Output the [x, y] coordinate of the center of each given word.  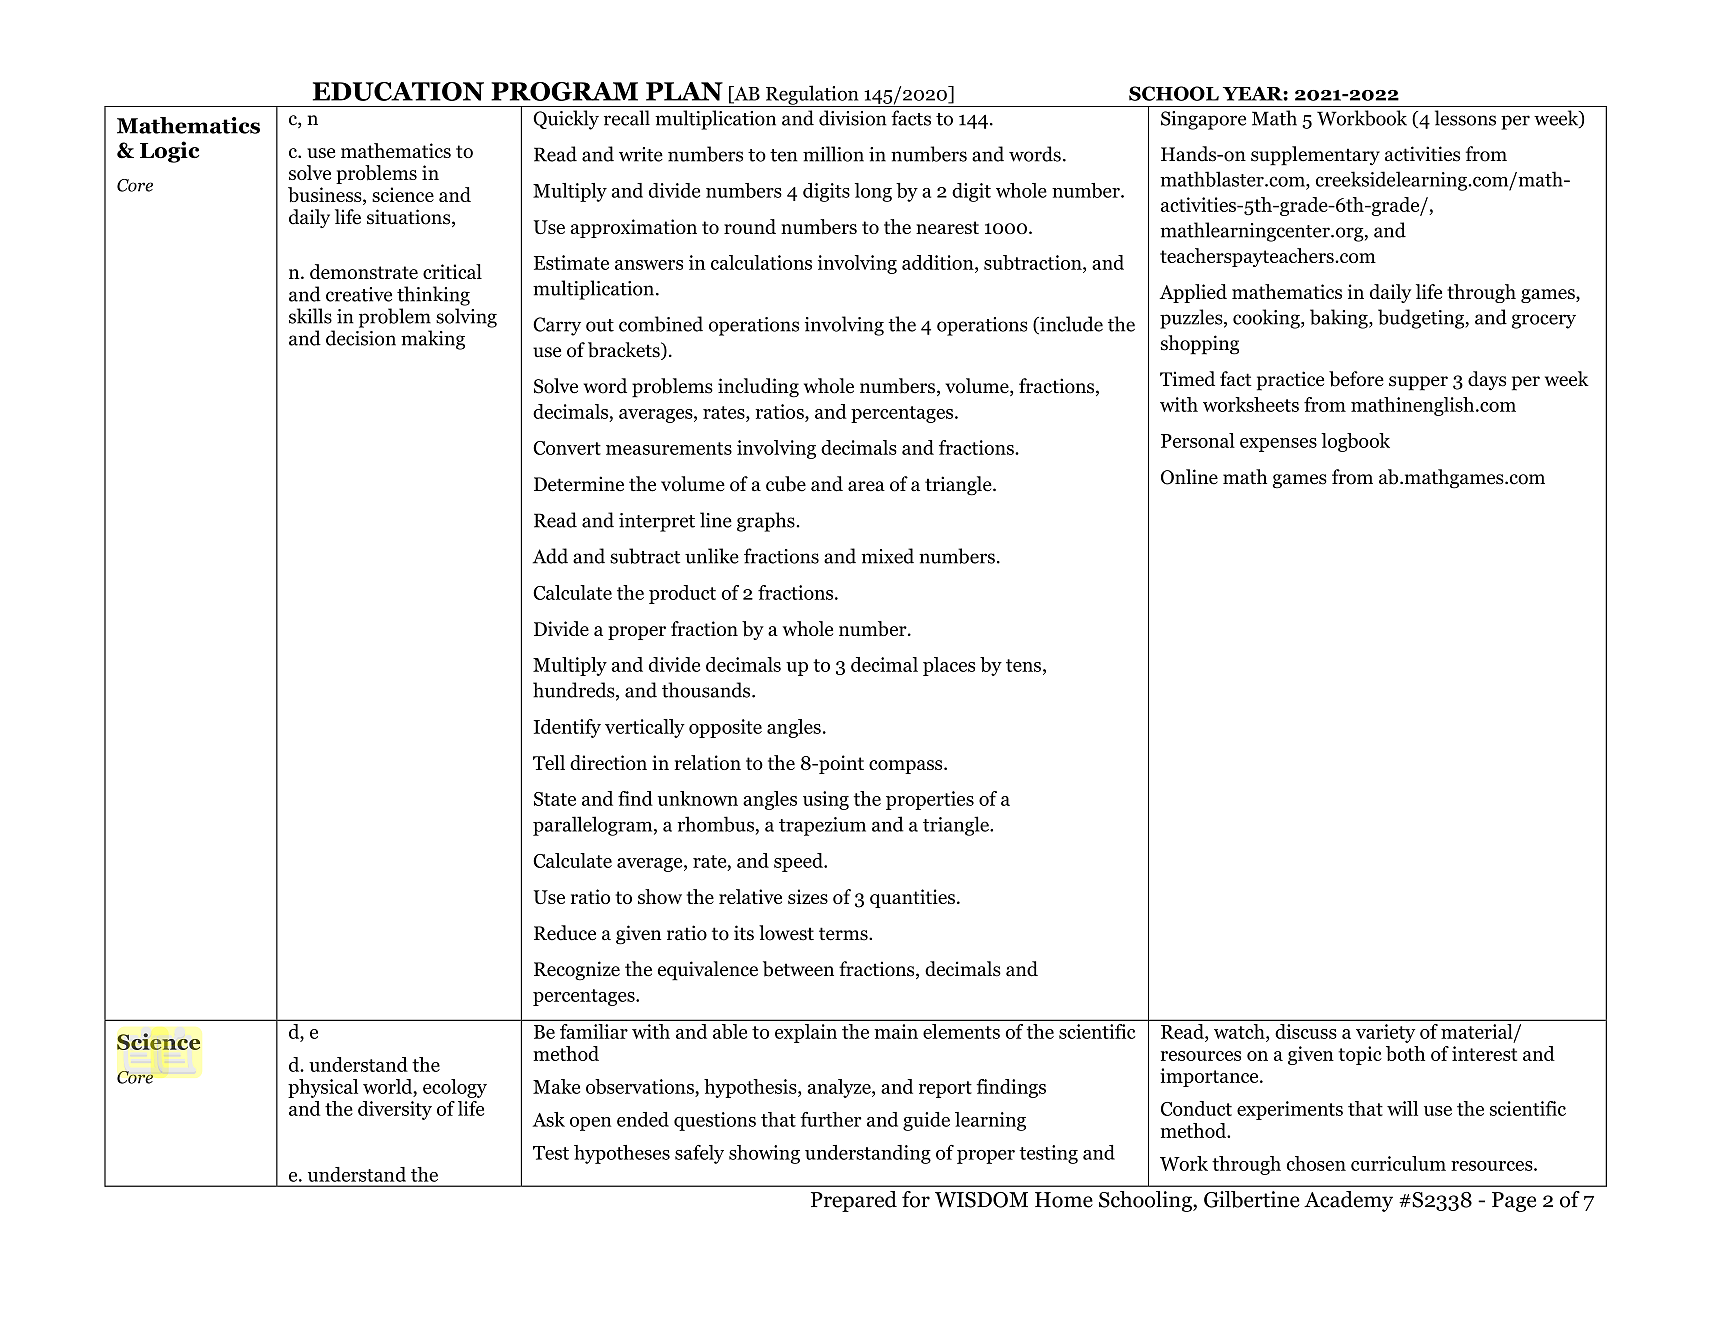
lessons [1465, 118]
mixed [887, 556]
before [1356, 379]
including [758, 388]
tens [1023, 665]
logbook [1355, 442]
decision [361, 338]
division [852, 118]
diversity [395, 1110]
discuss [1306, 1031]
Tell [549, 762]
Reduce [565, 933]
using [826, 800]
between [798, 969]
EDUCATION [398, 91]
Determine [579, 484]
